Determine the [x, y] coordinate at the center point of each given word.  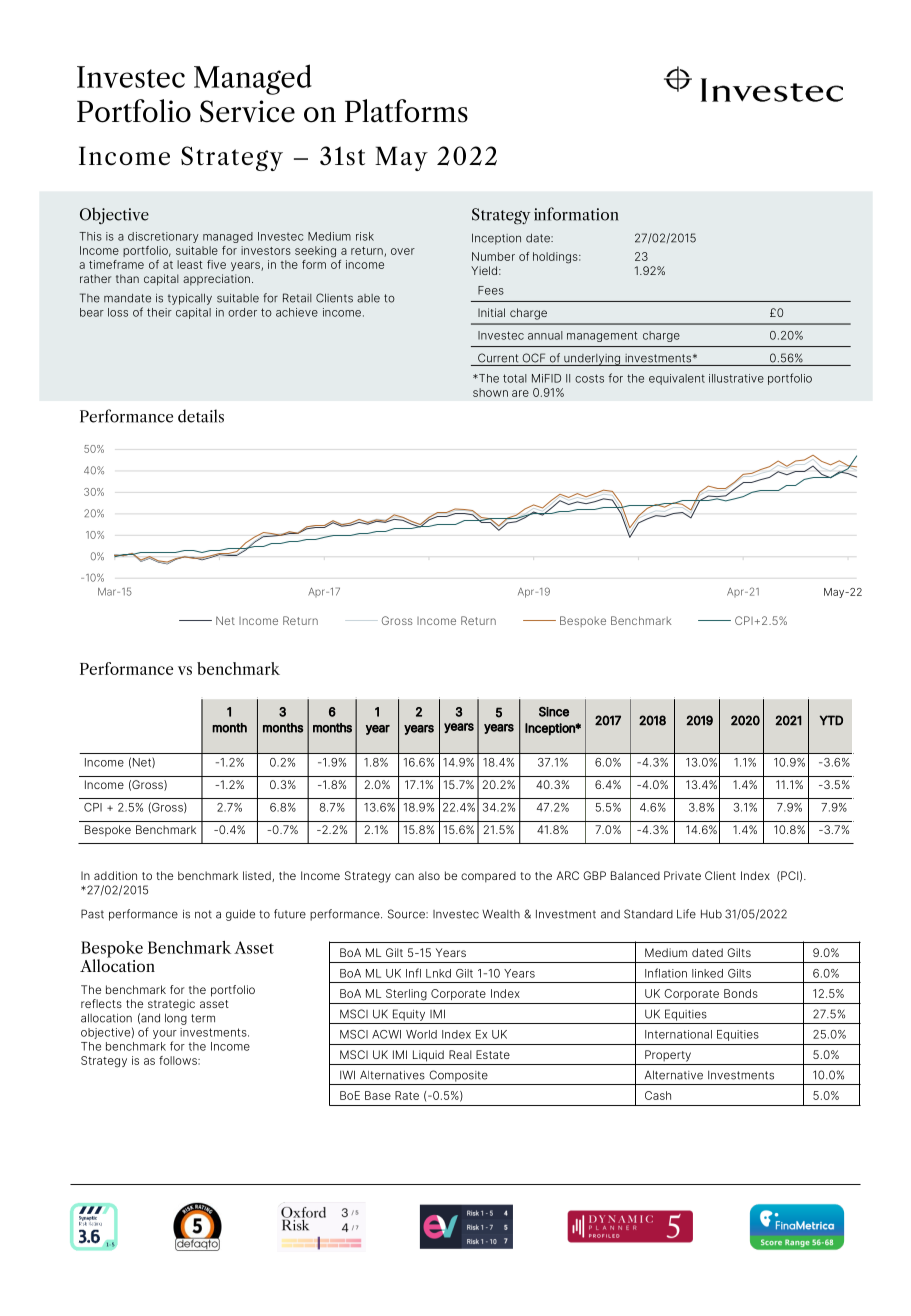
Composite [458, 1076]
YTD [831, 720]
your [165, 1034]
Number [493, 256]
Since [554, 712]
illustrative [736, 378]
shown [490, 392]
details [201, 416]
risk [365, 236]
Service [247, 111]
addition [115, 875]
